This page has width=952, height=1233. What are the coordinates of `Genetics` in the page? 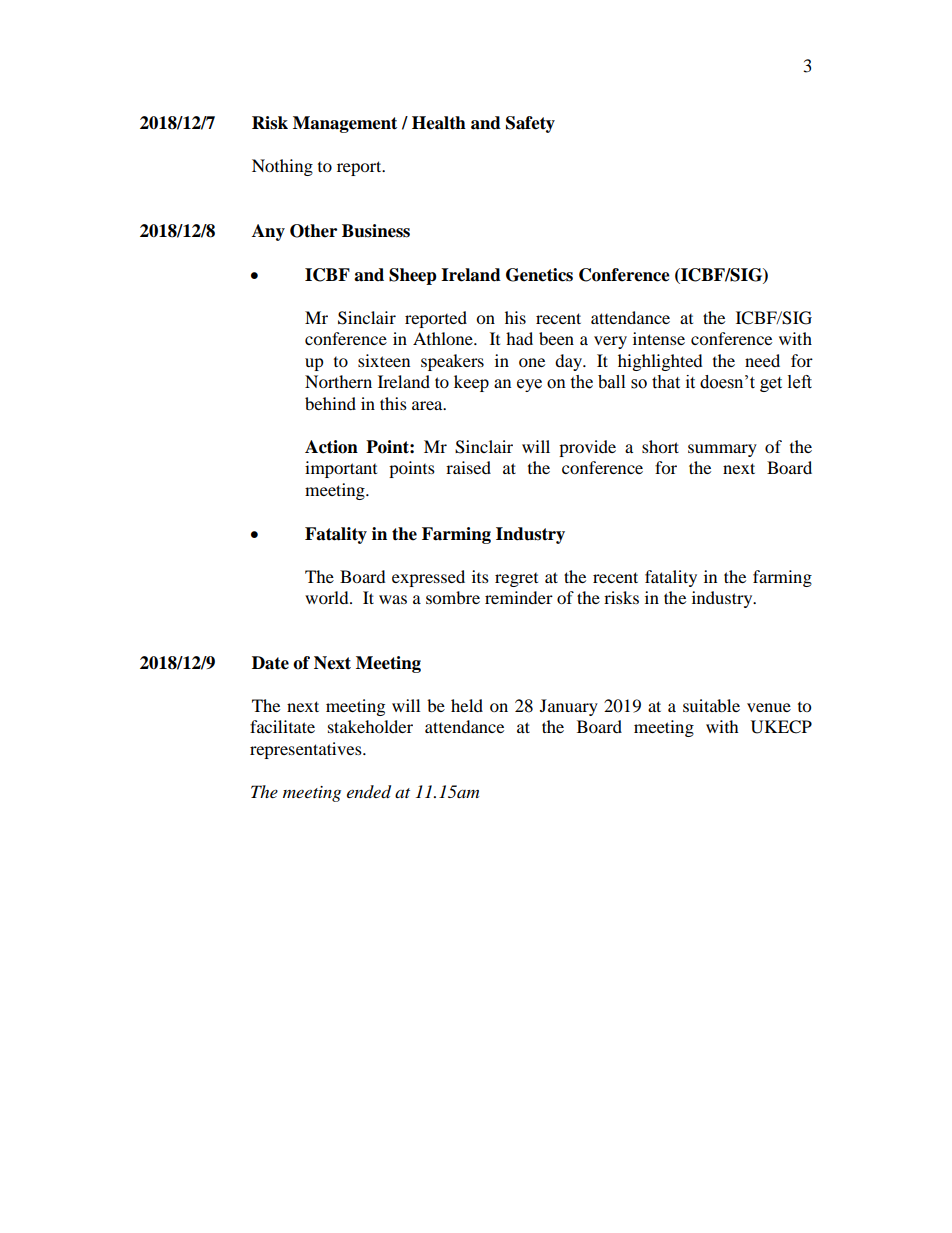 It's located at (539, 275).
